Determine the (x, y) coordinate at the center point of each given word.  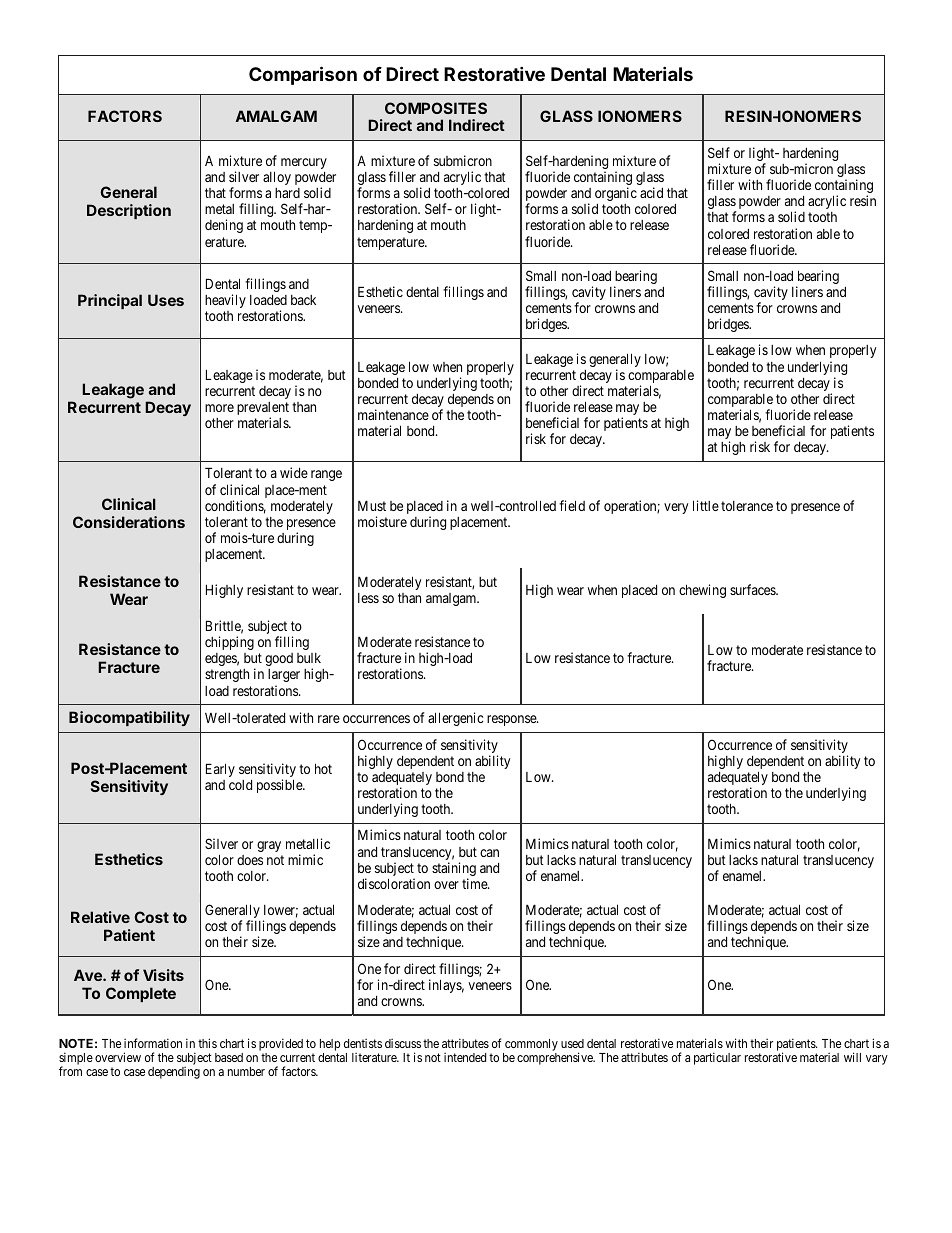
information (153, 1043)
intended (465, 1057)
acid (651, 192)
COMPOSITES (436, 108)
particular (717, 1058)
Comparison (303, 75)
